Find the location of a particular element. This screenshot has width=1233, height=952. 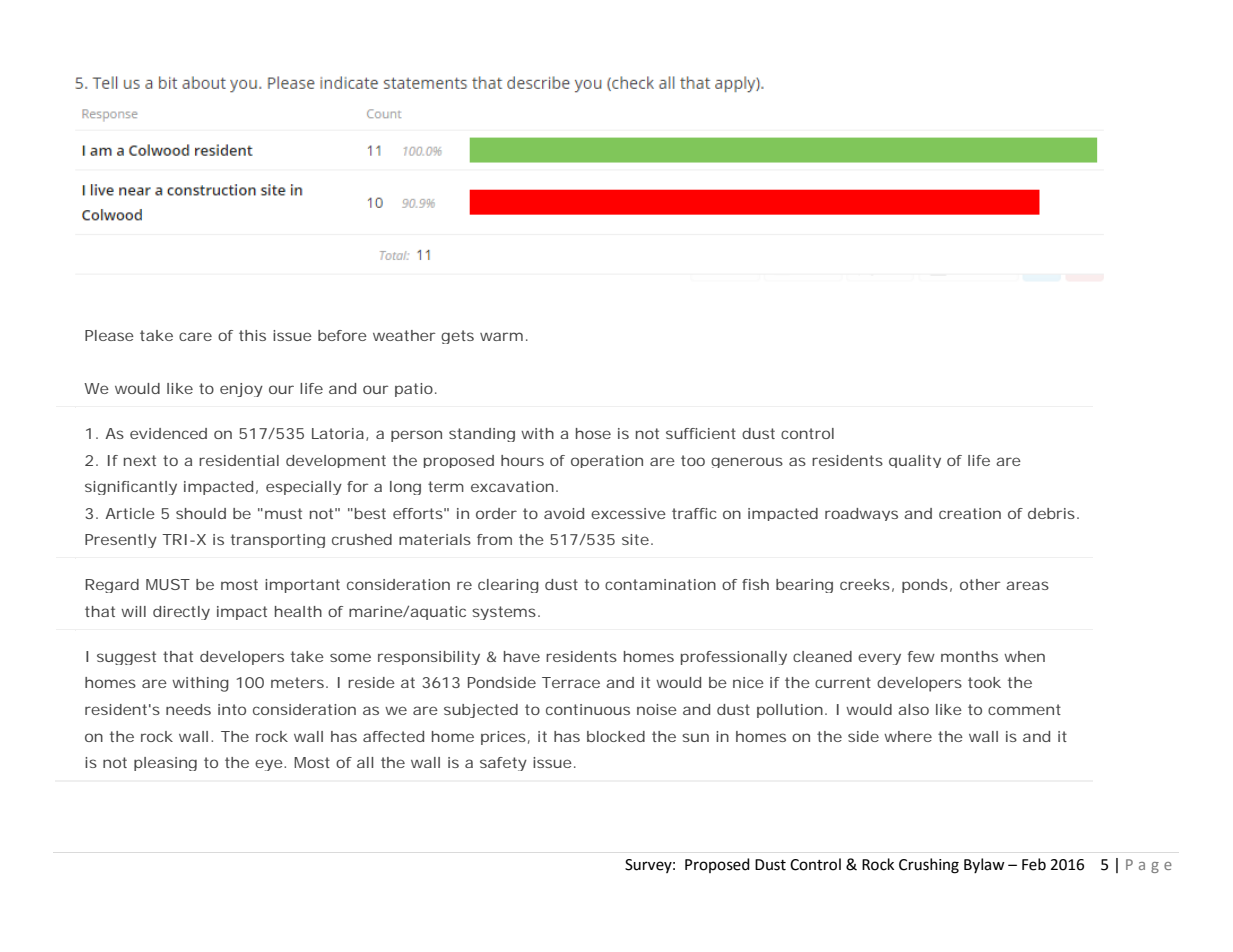

quality is located at coordinates (915, 461).
